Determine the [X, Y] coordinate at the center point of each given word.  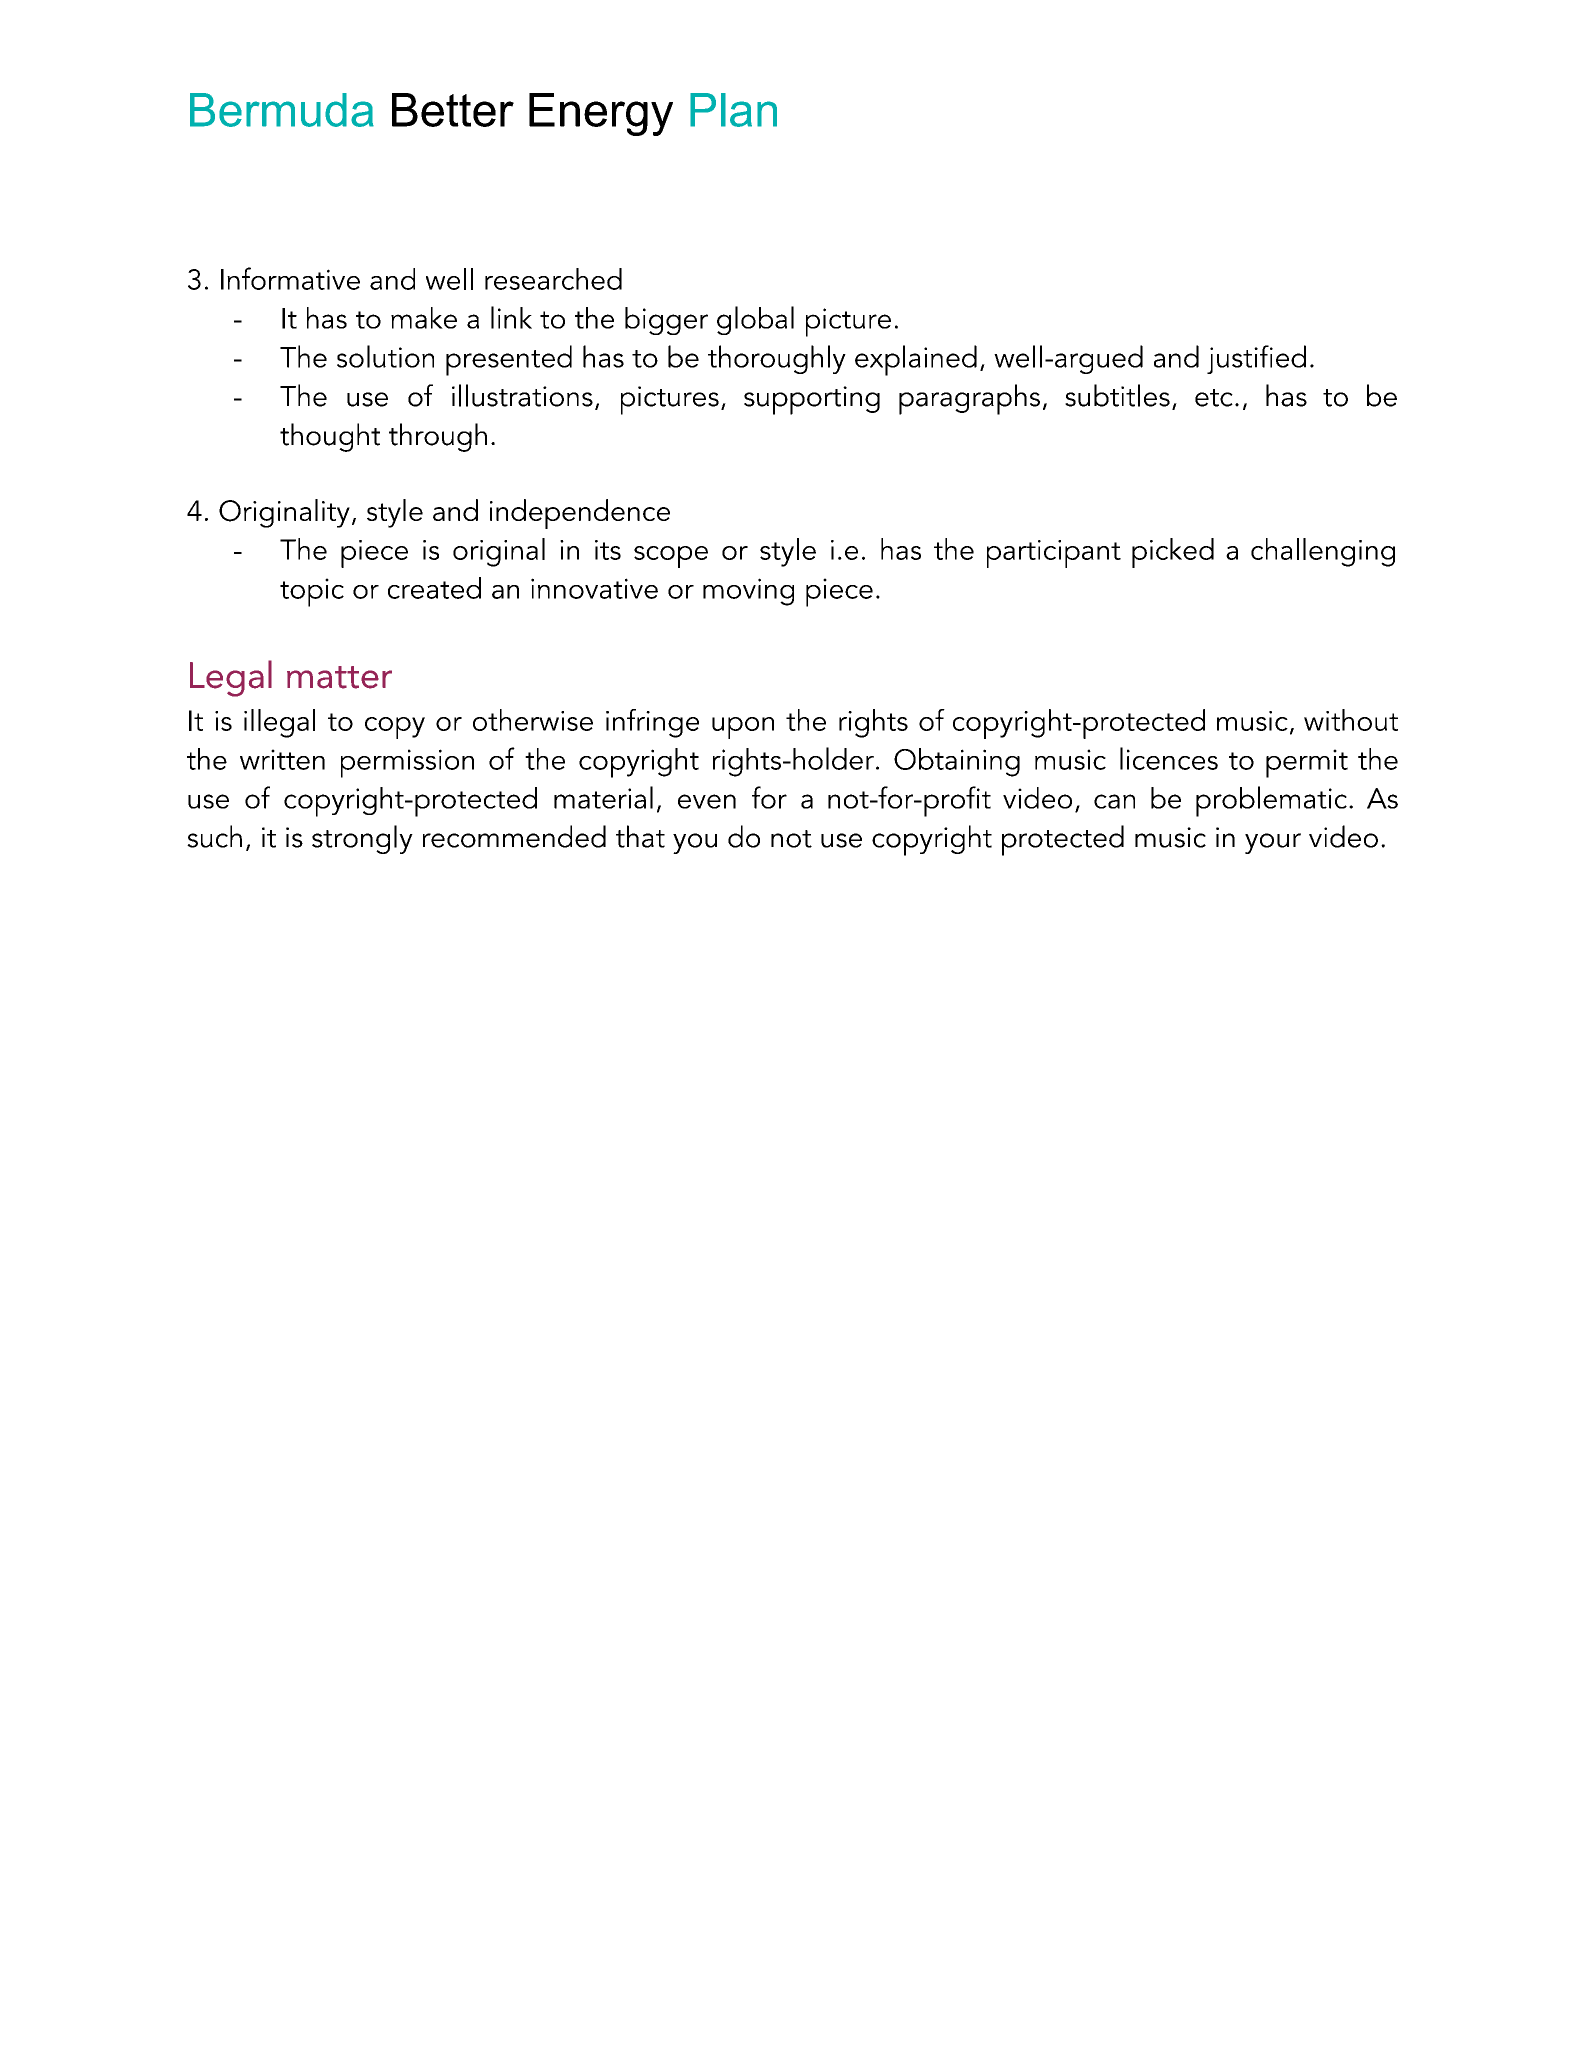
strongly [362, 839]
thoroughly [777, 359]
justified [1256, 359]
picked [1173, 553]
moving [748, 592]
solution [385, 356]
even [707, 801]
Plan [733, 110]
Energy [601, 114]
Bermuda [282, 110]
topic [312, 592]
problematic [1271, 801]
